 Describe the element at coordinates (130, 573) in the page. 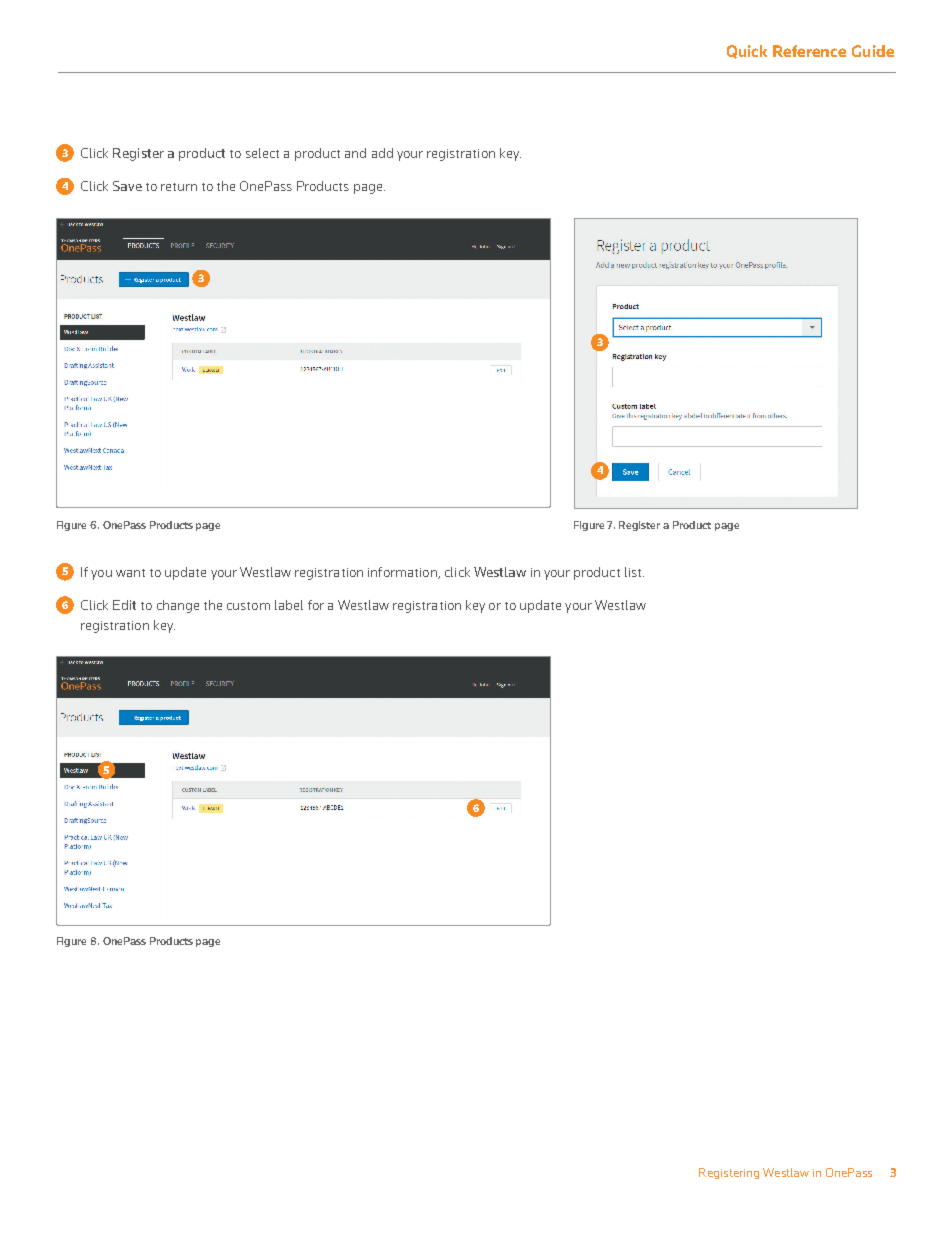

I see `want` at that location.
